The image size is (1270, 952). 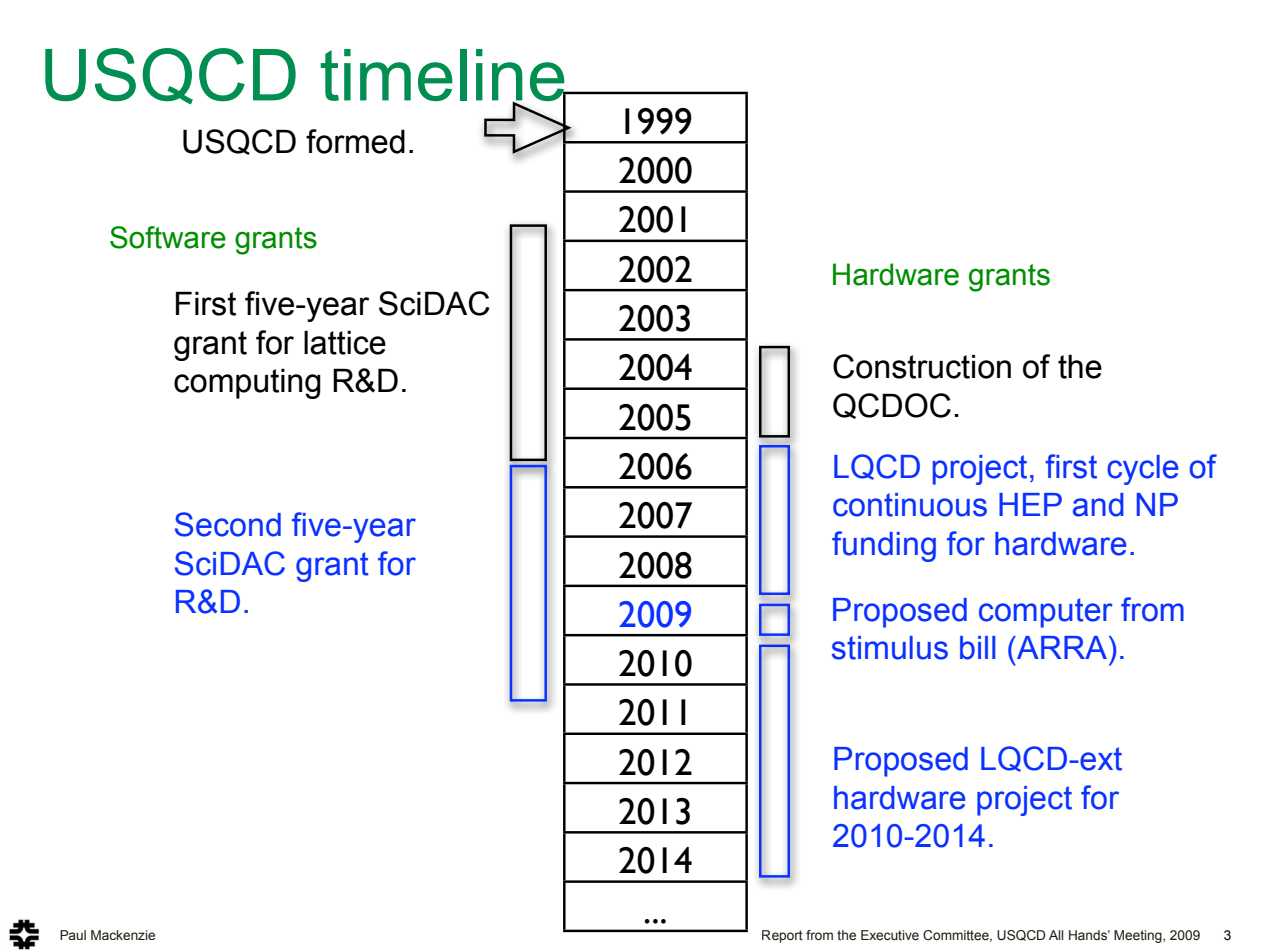 I want to click on Second, so click(x=228, y=524).
